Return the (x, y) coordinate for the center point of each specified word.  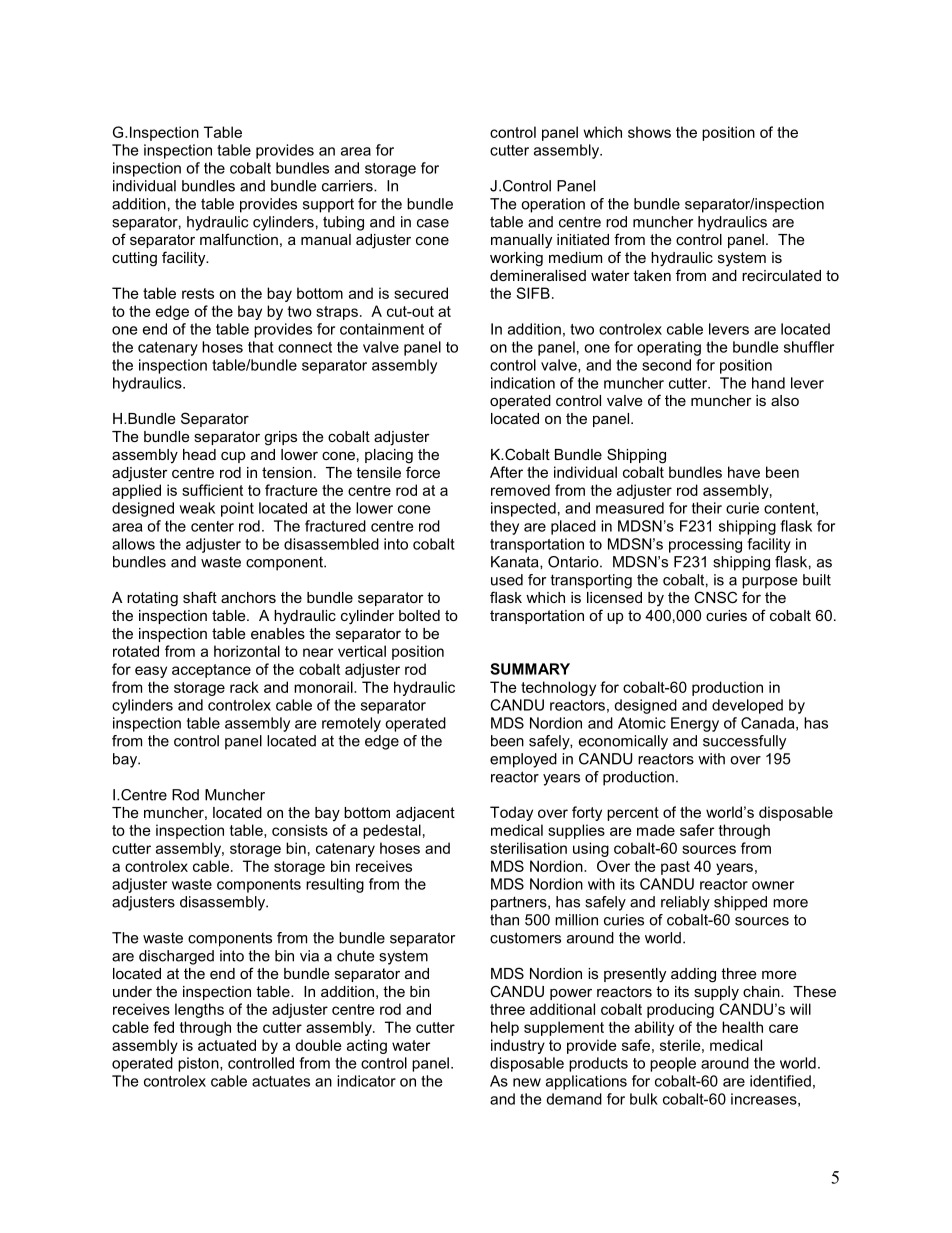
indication (523, 383)
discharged (176, 957)
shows (649, 132)
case (433, 223)
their (707, 508)
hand (768, 383)
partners (520, 903)
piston (199, 1064)
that (261, 347)
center (212, 526)
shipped (740, 903)
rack (244, 687)
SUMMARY (530, 669)
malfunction (239, 239)
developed (747, 706)
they (504, 527)
